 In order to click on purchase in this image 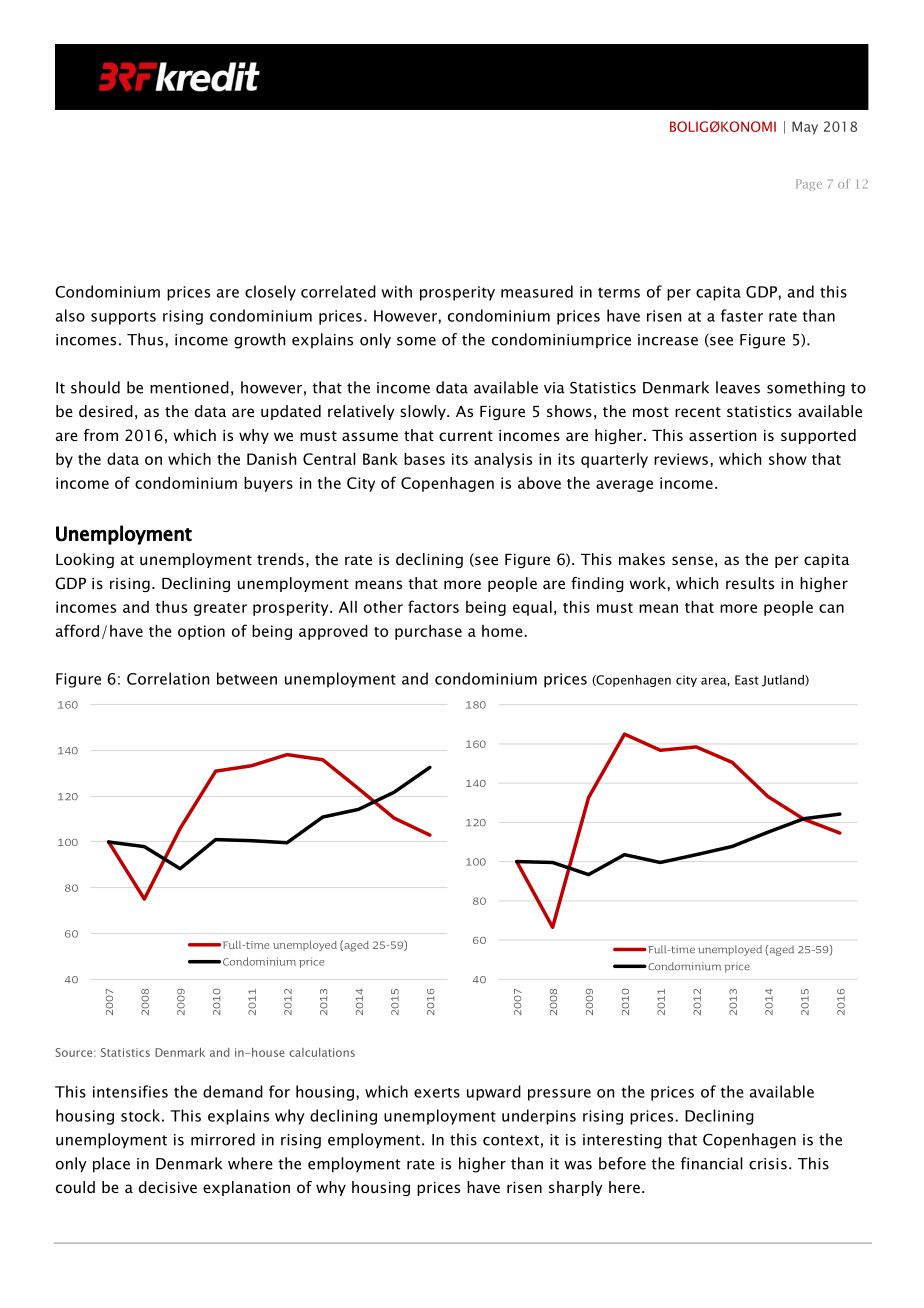, I will do `click(428, 632)`.
